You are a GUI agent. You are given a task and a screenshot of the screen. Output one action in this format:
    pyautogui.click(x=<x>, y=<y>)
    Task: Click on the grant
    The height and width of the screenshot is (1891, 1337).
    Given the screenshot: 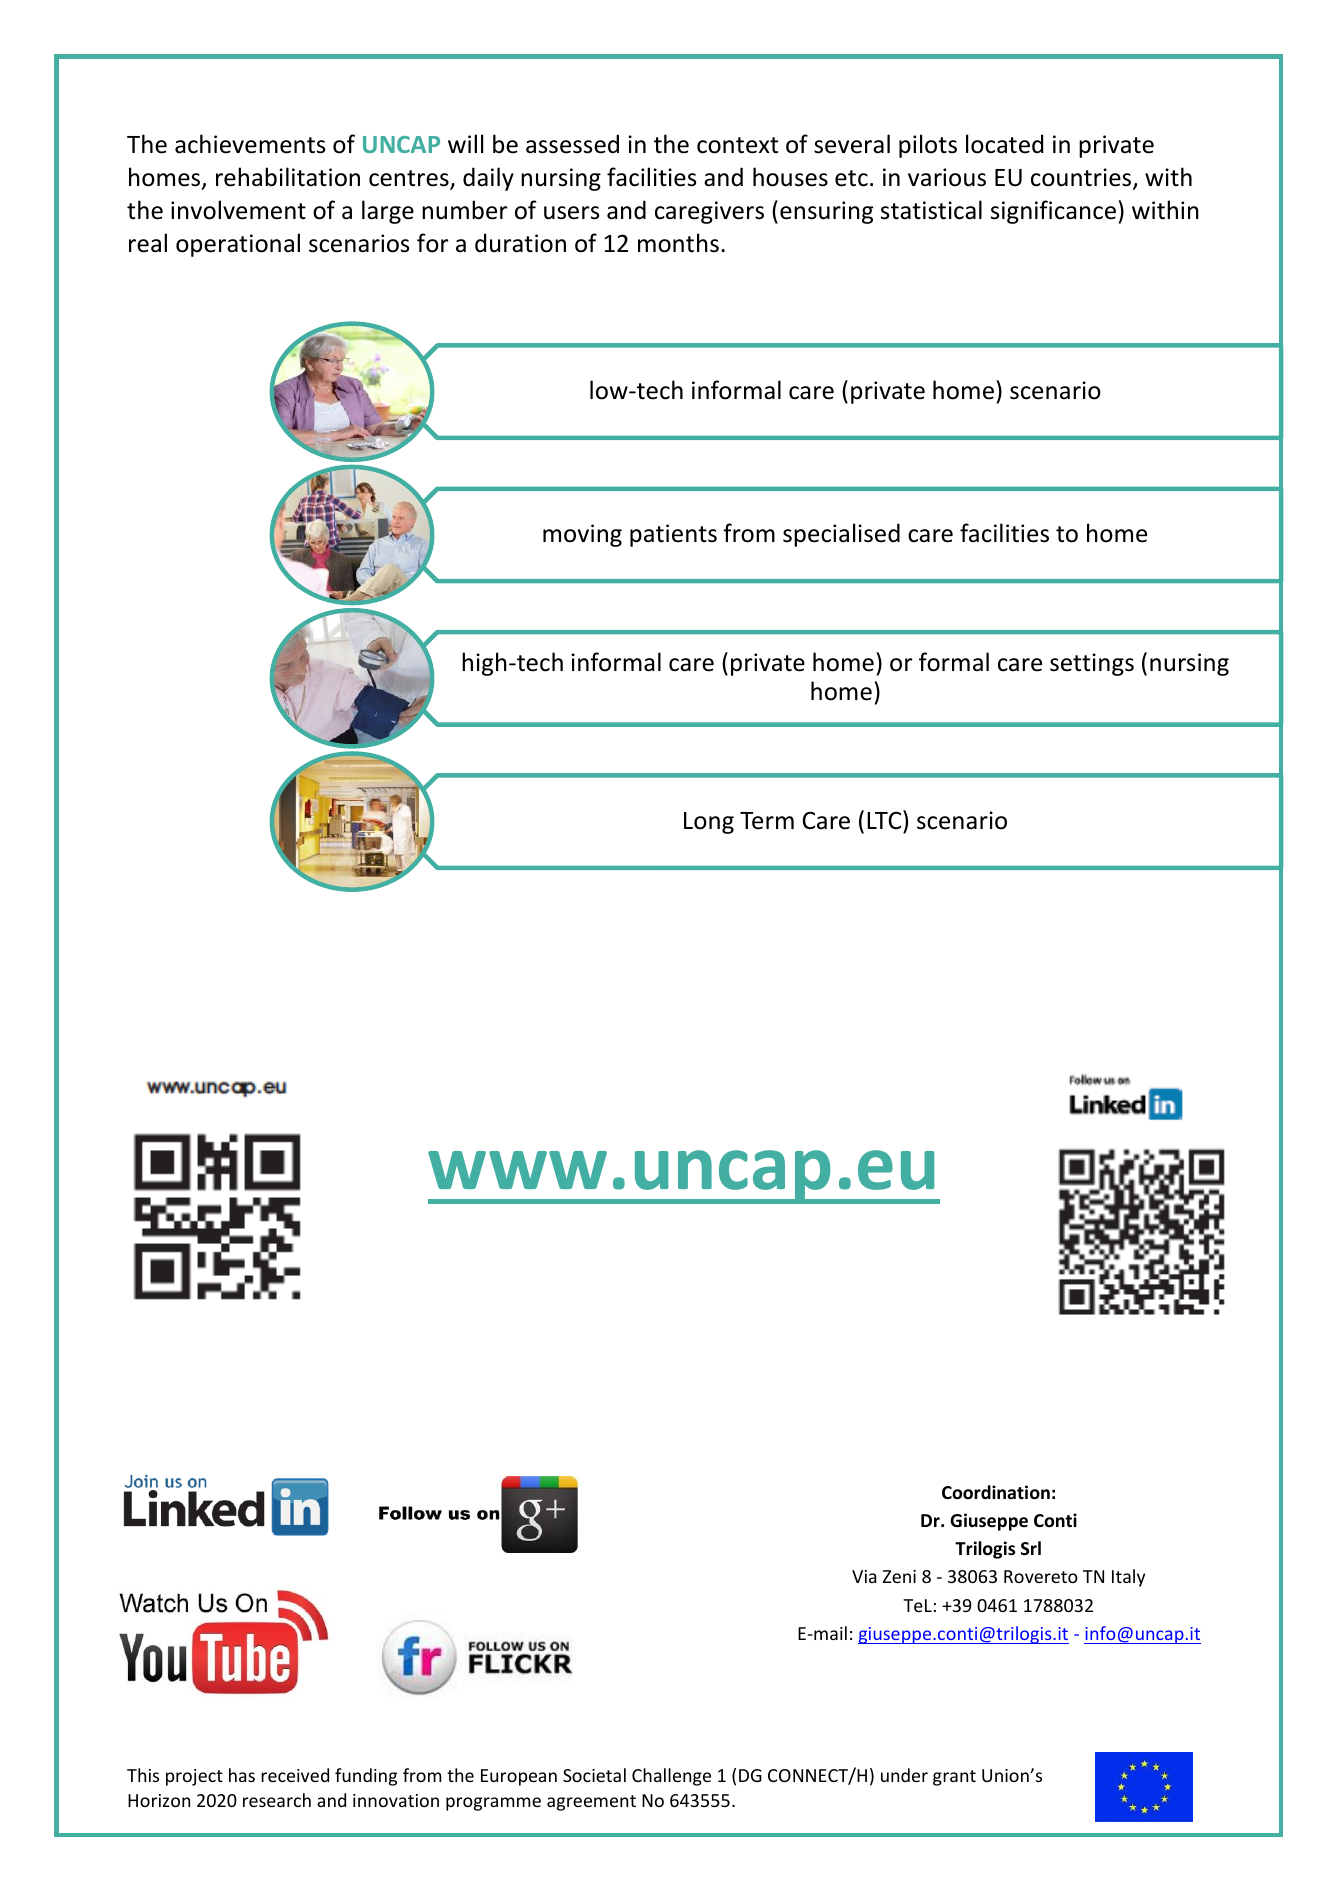 What is the action you would take?
    pyautogui.click(x=954, y=1778)
